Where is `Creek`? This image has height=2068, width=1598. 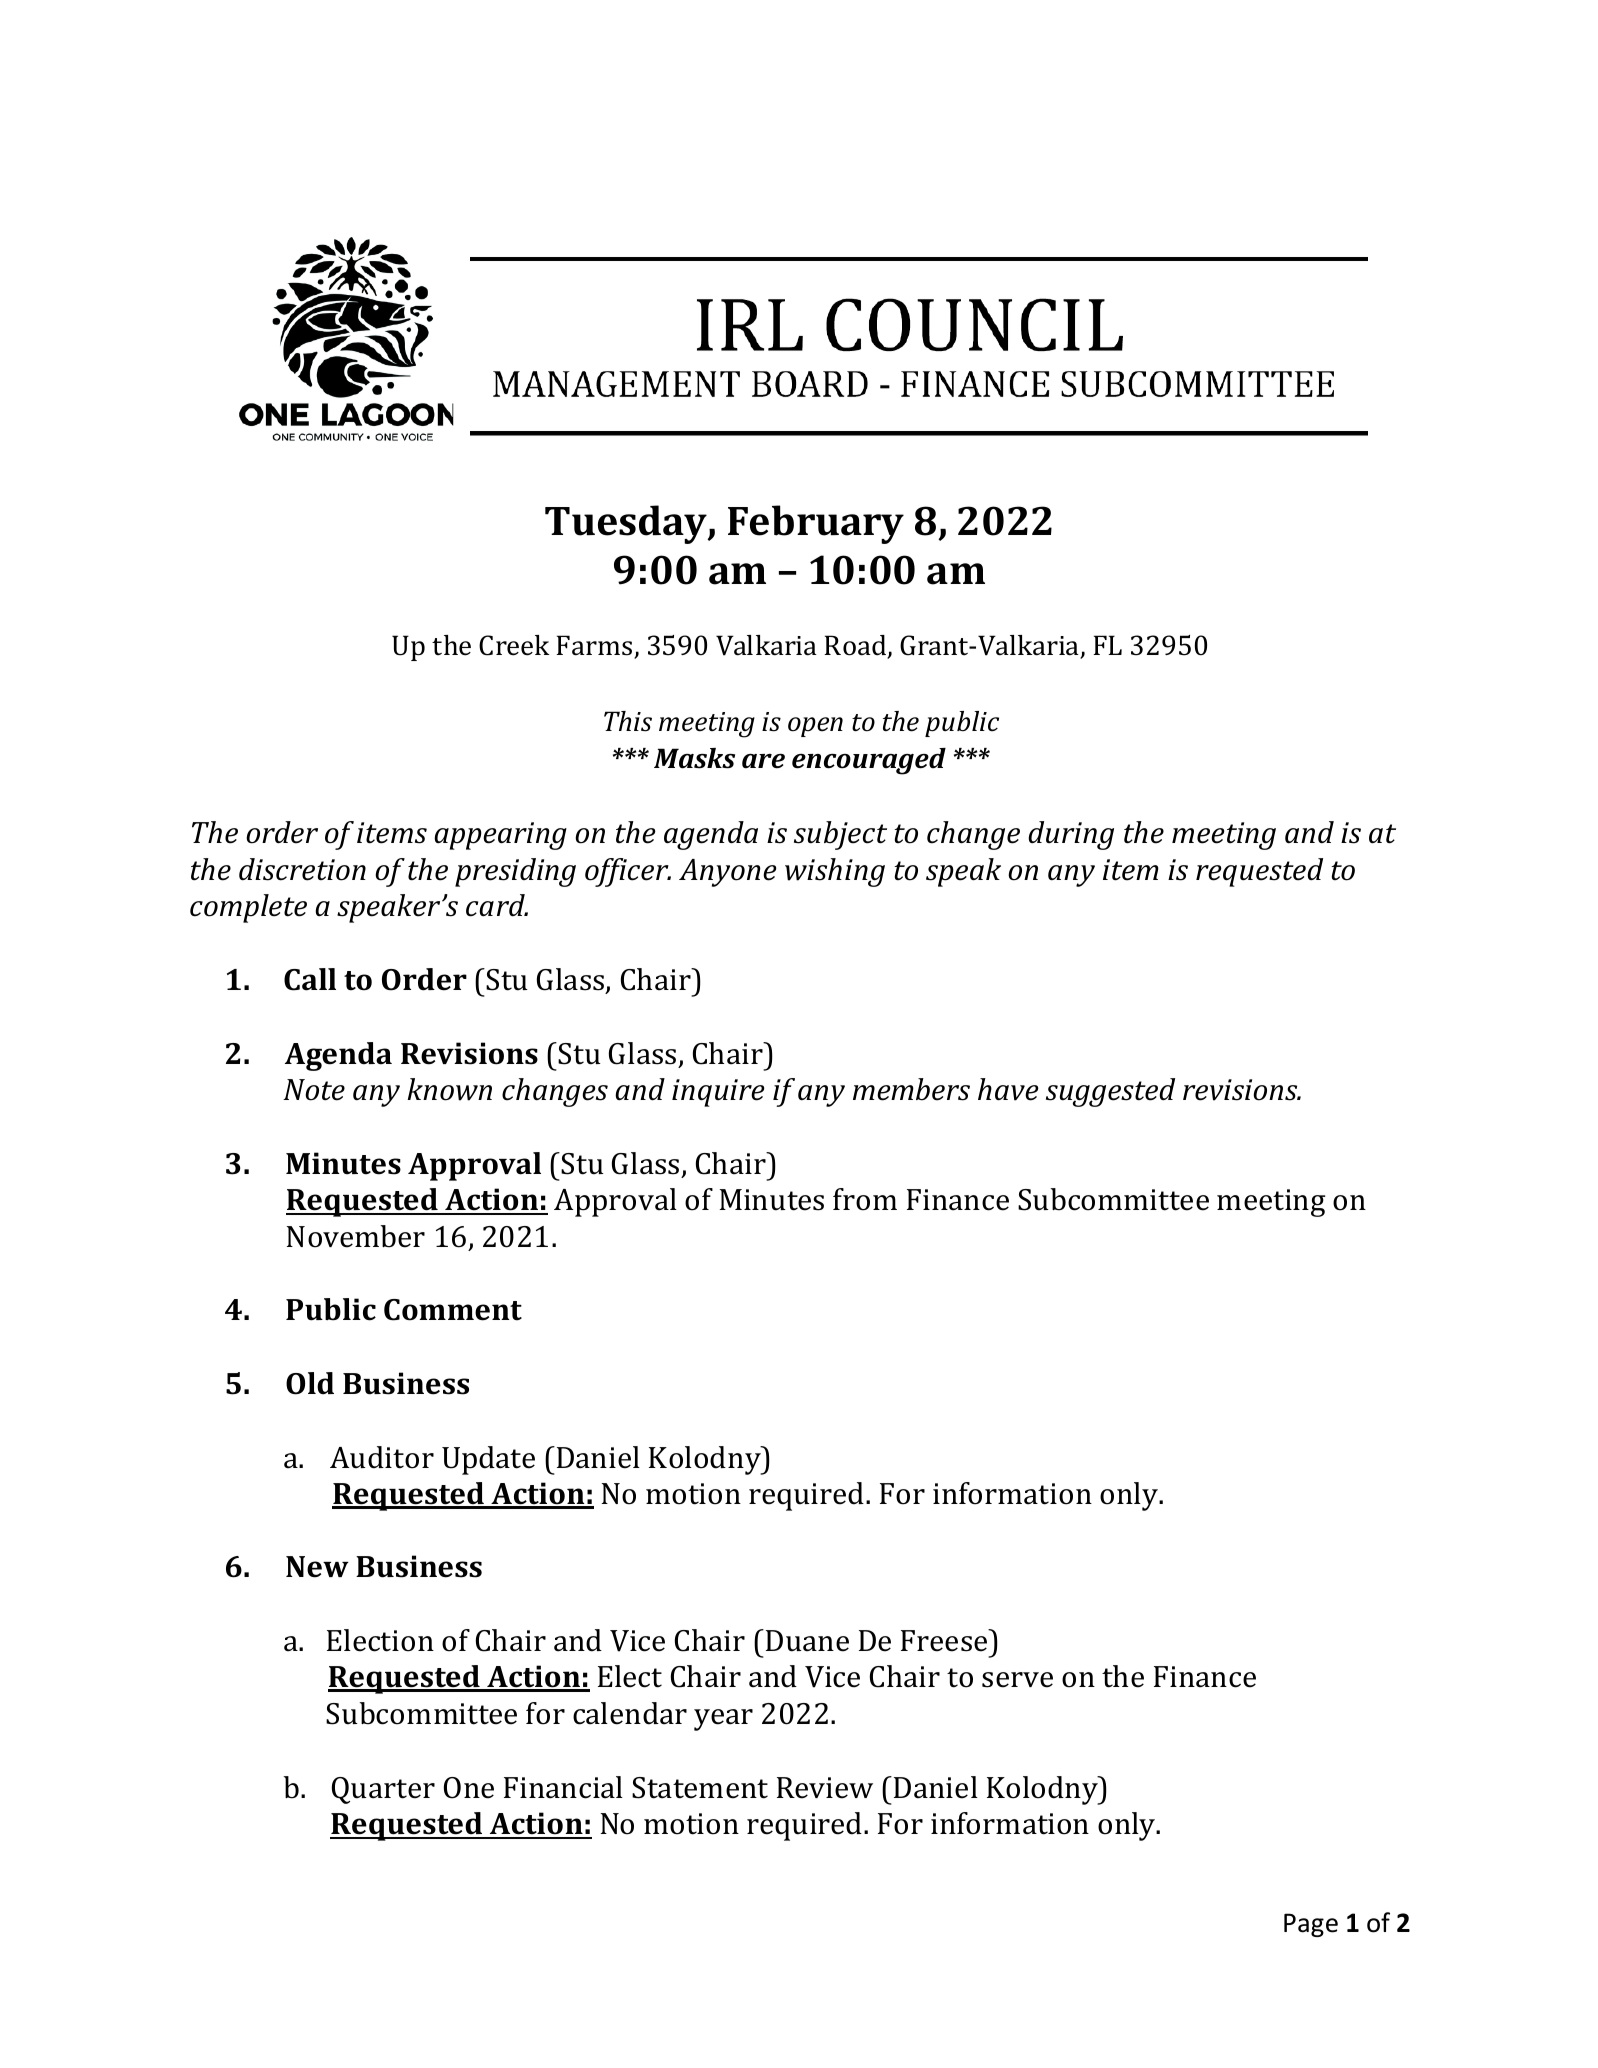 Creek is located at coordinates (514, 645).
